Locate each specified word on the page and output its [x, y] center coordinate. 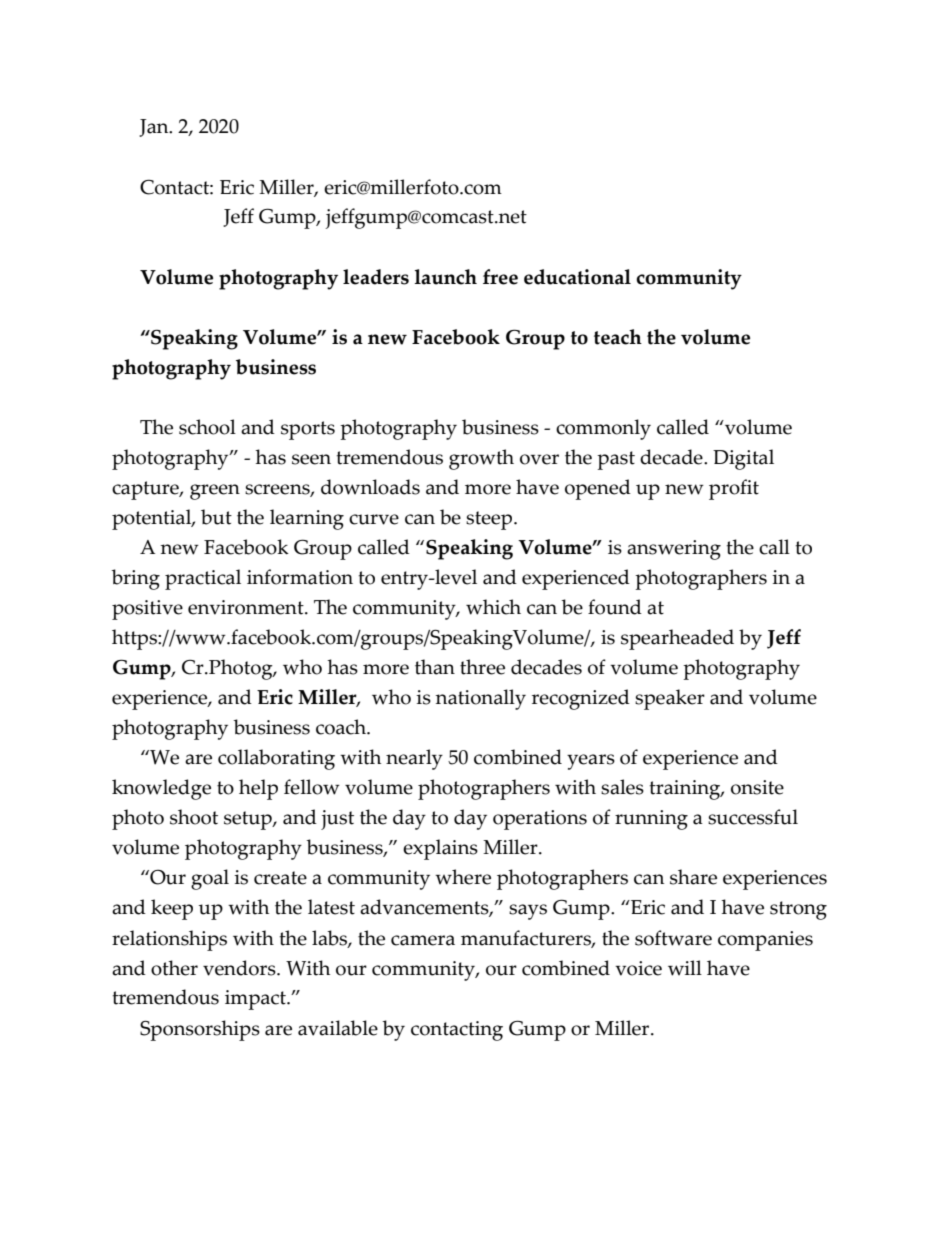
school [207, 427]
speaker [670, 699]
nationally [480, 699]
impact [256, 1000]
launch [446, 277]
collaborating [276, 759]
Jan [155, 128]
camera [423, 940]
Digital [743, 459]
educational [577, 277]
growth [481, 459]
